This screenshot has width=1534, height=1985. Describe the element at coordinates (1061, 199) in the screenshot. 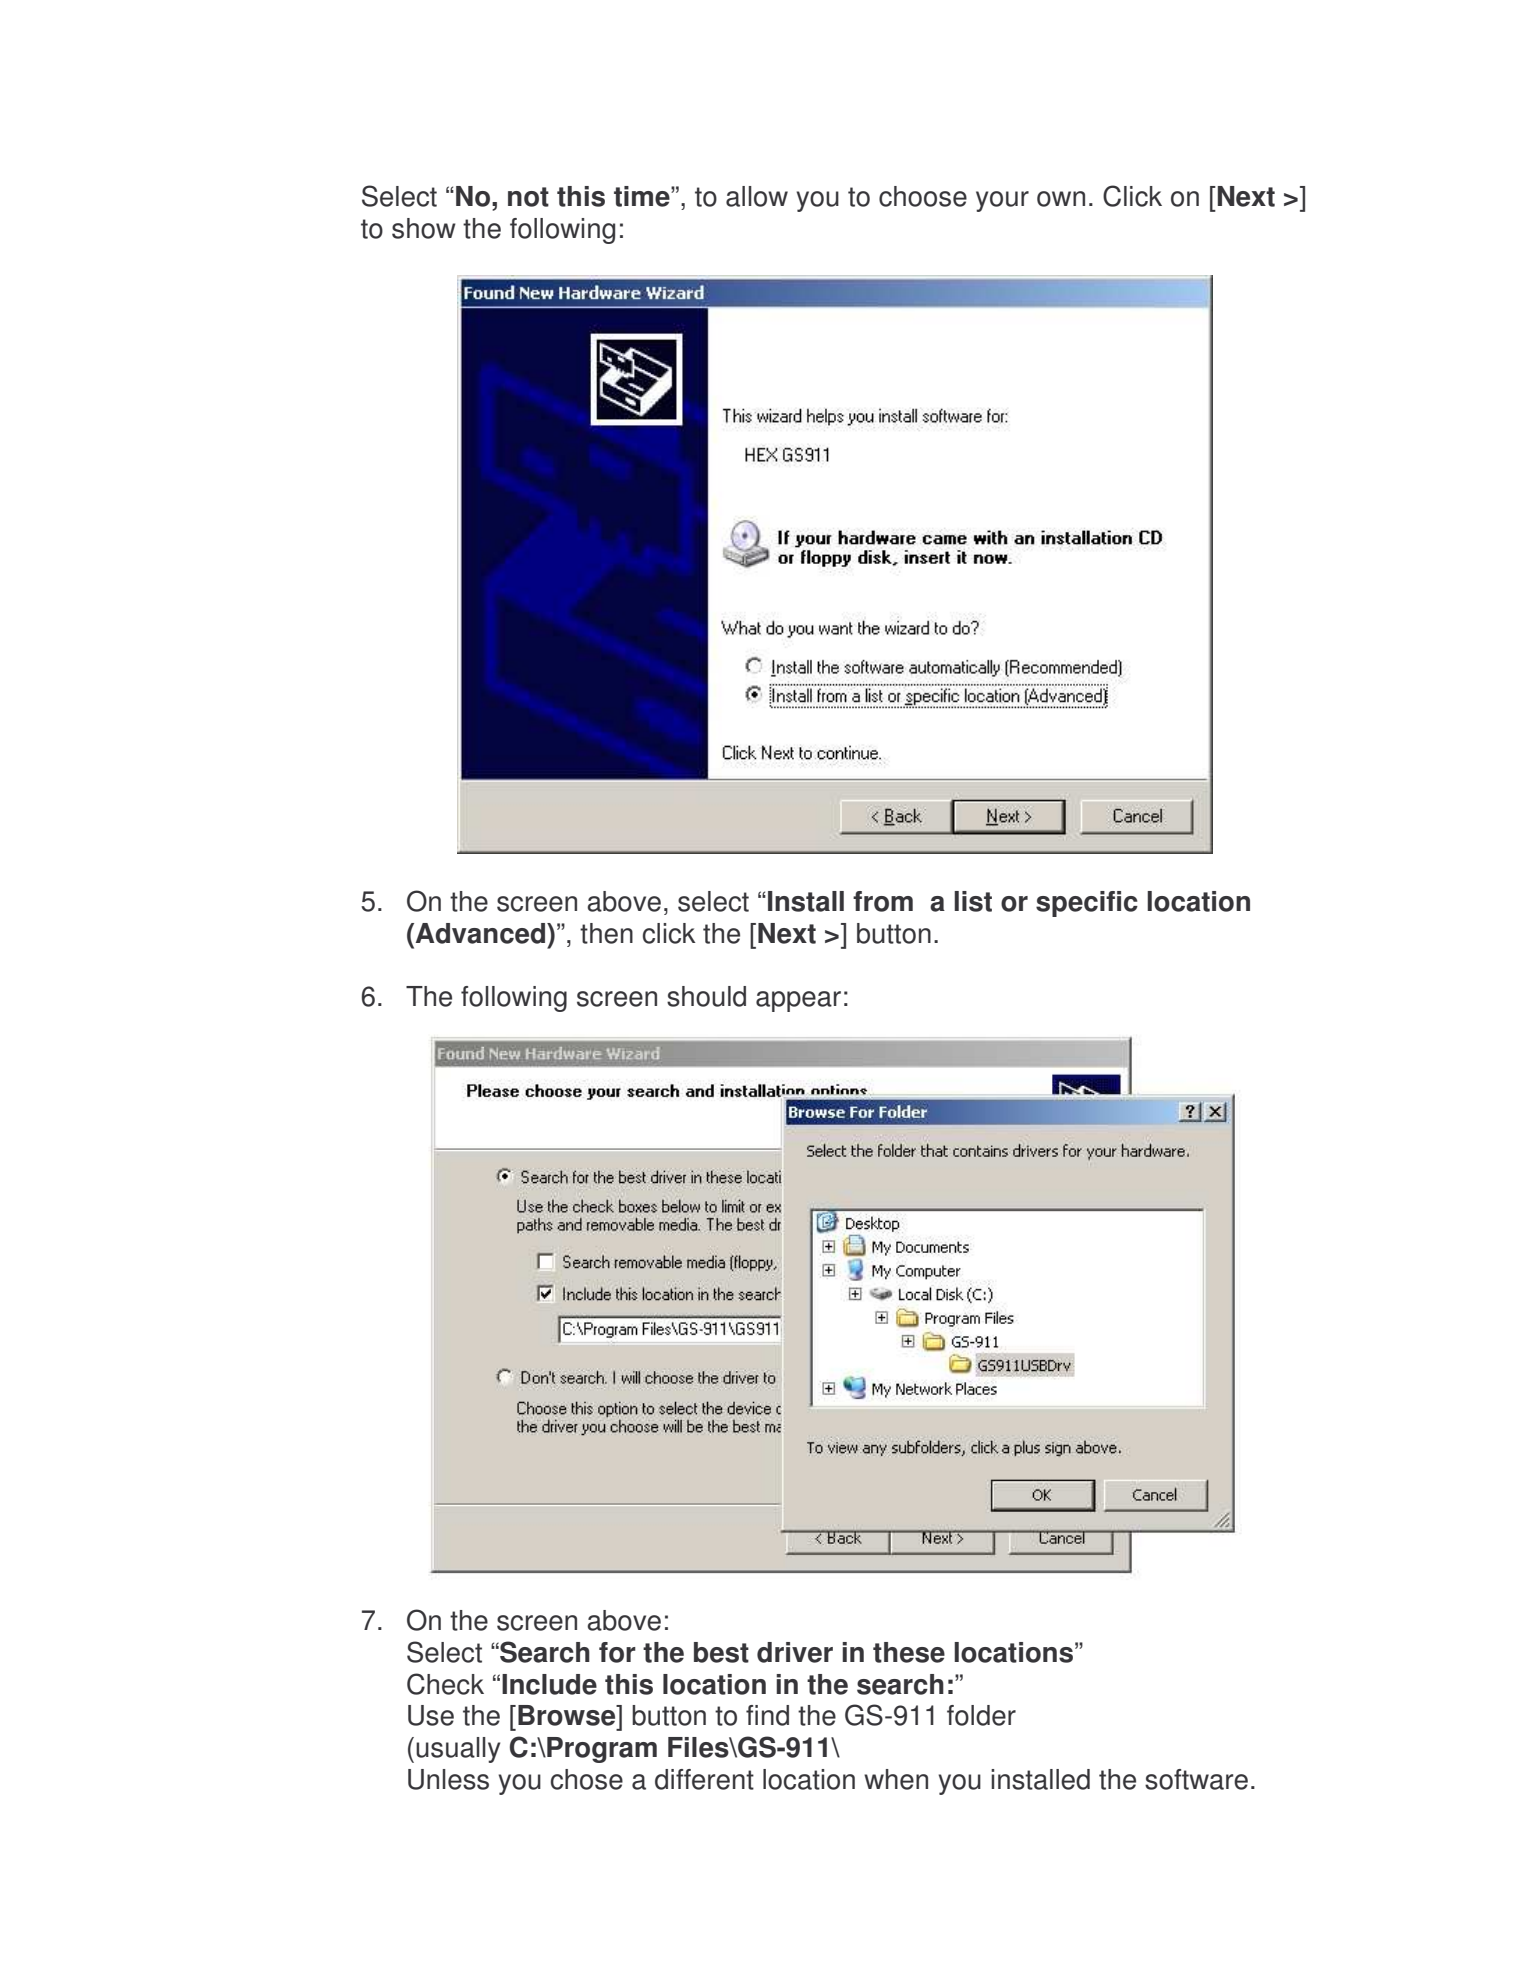

I see `own` at that location.
